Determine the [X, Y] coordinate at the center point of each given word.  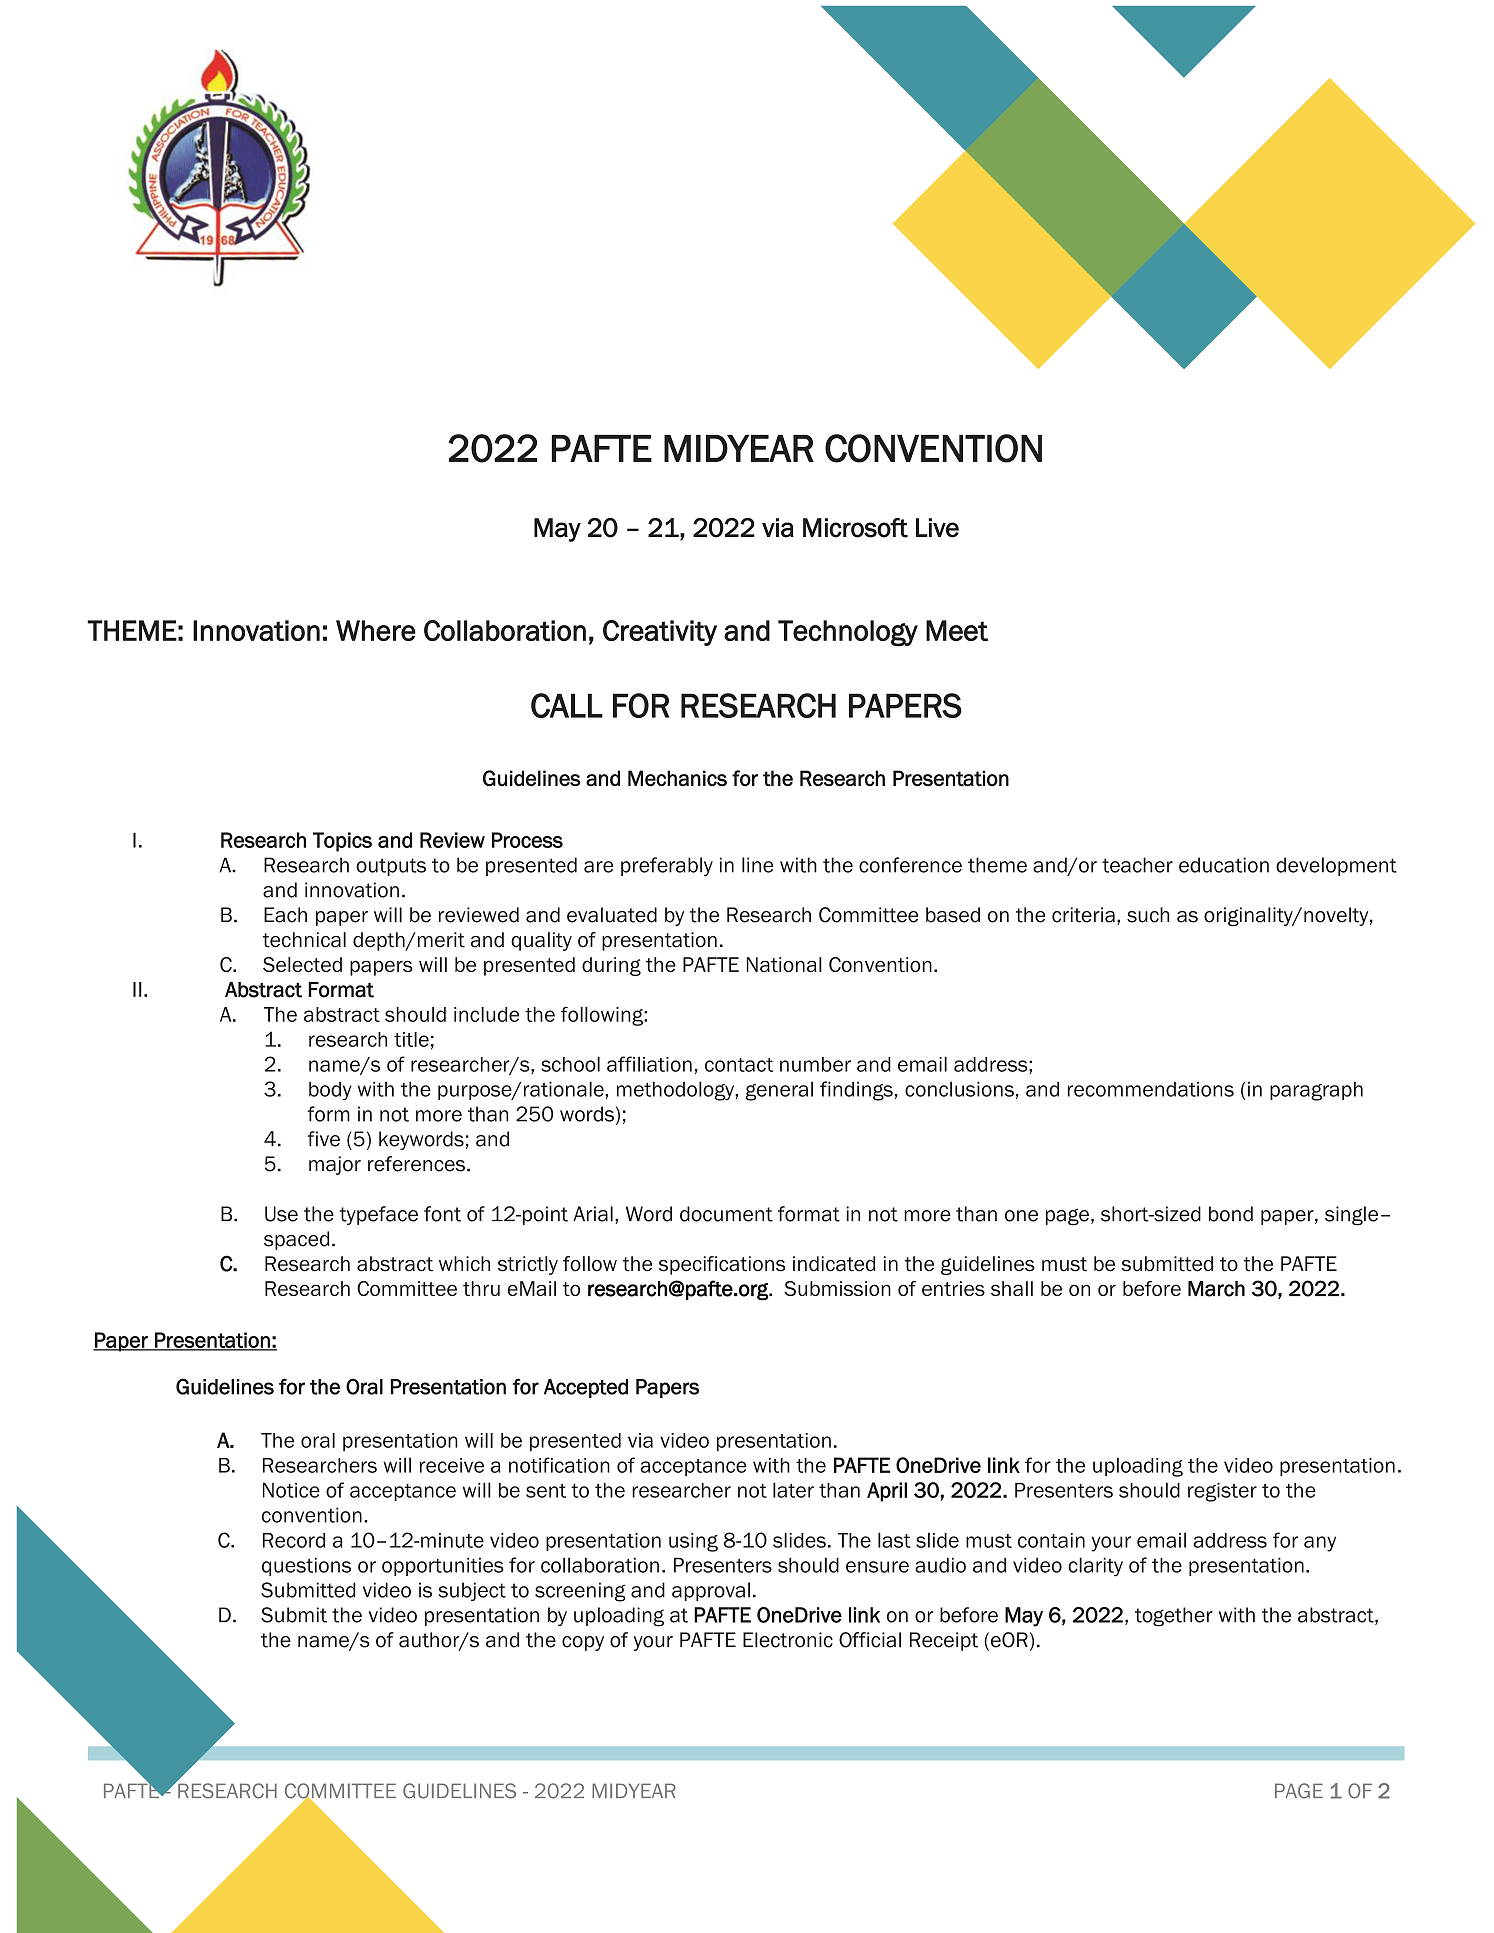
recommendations [1151, 1089]
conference [910, 865]
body [330, 1091]
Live [937, 528]
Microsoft [855, 528]
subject [472, 1591]
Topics [342, 842]
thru [481, 1288]
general [779, 1091]
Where [376, 630]
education [1224, 865]
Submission [837, 1288]
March [1216, 1289]
